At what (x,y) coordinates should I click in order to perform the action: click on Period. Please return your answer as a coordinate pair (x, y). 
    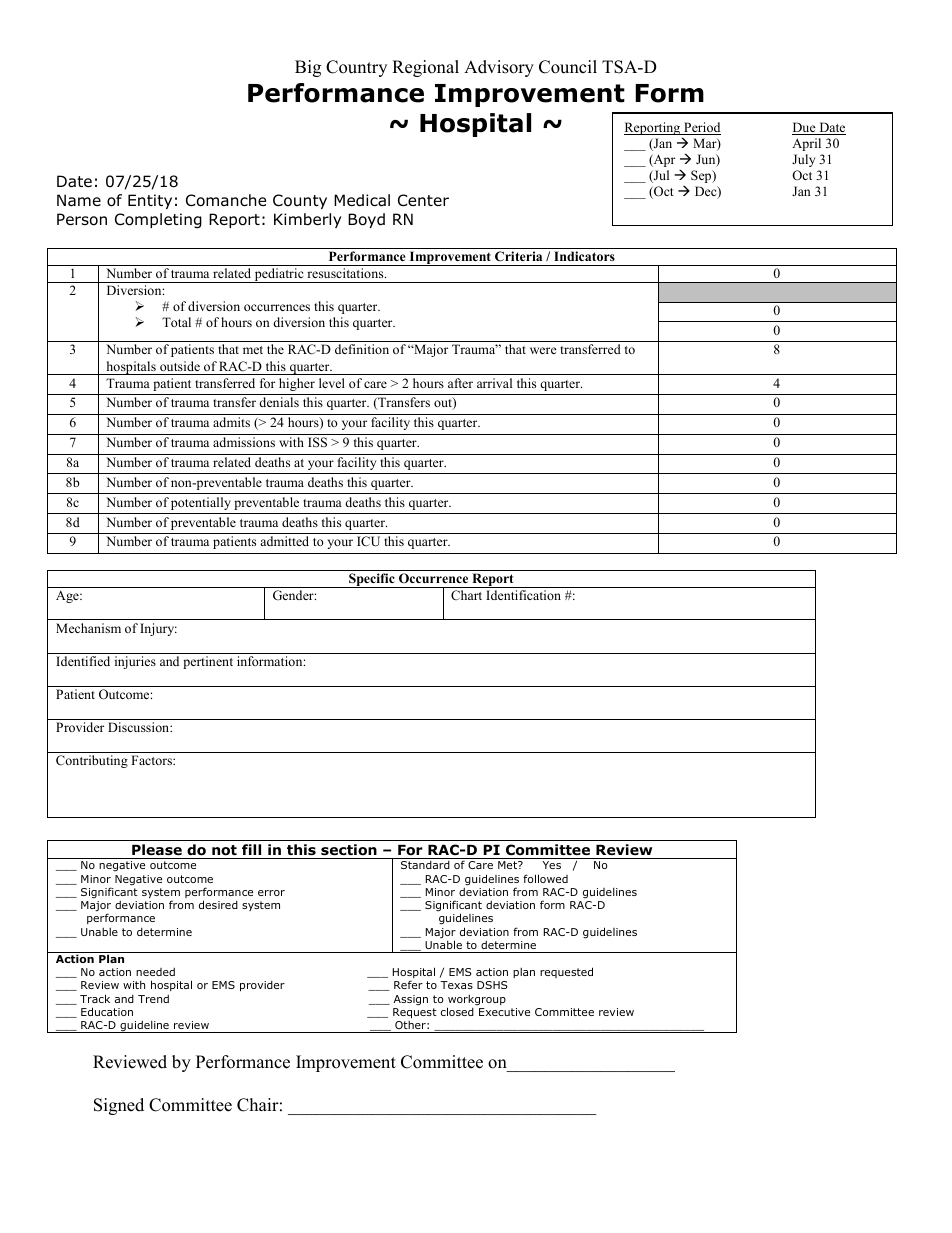
    Looking at the image, I should click on (701, 128).
